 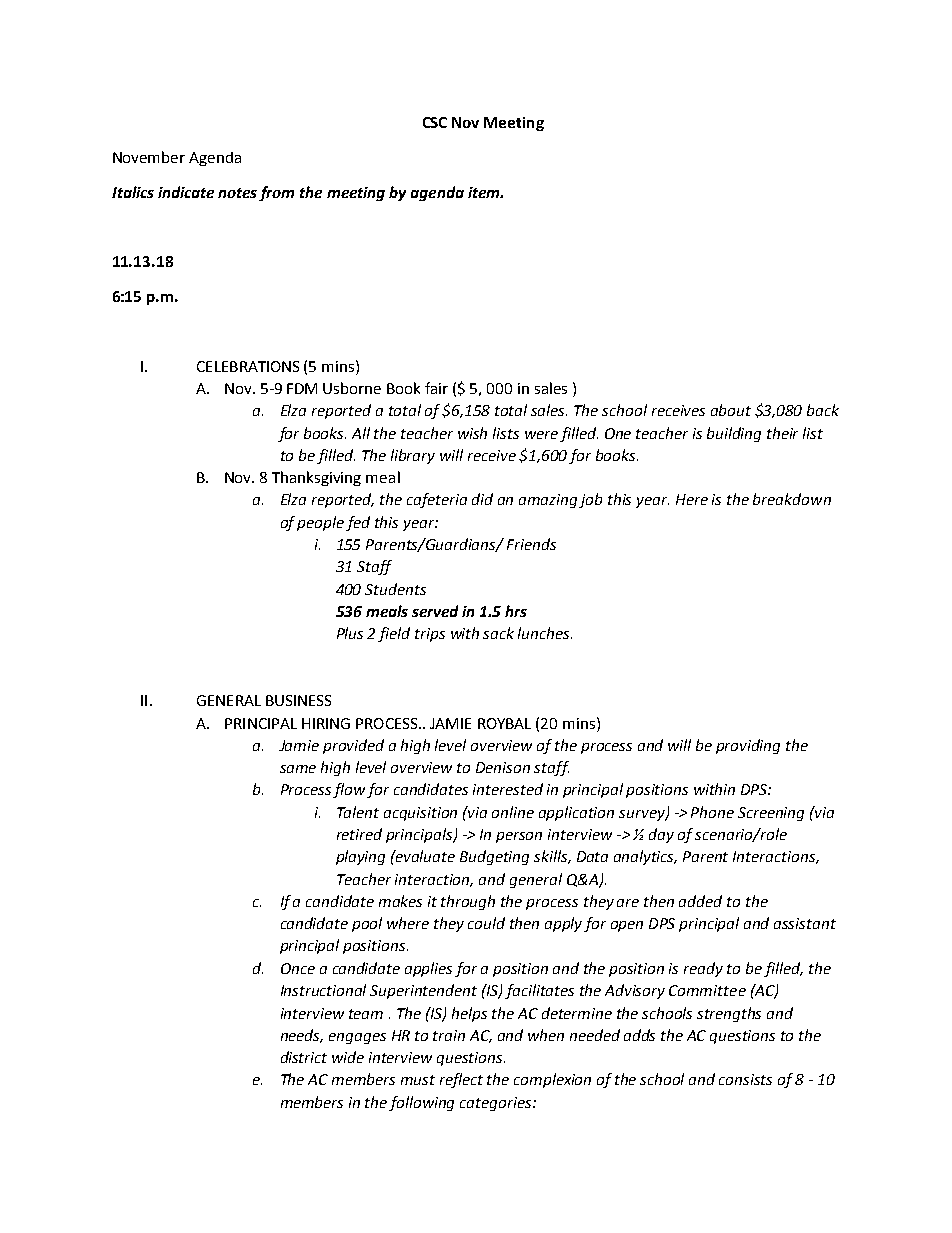 I want to click on Plus, so click(x=350, y=633).
